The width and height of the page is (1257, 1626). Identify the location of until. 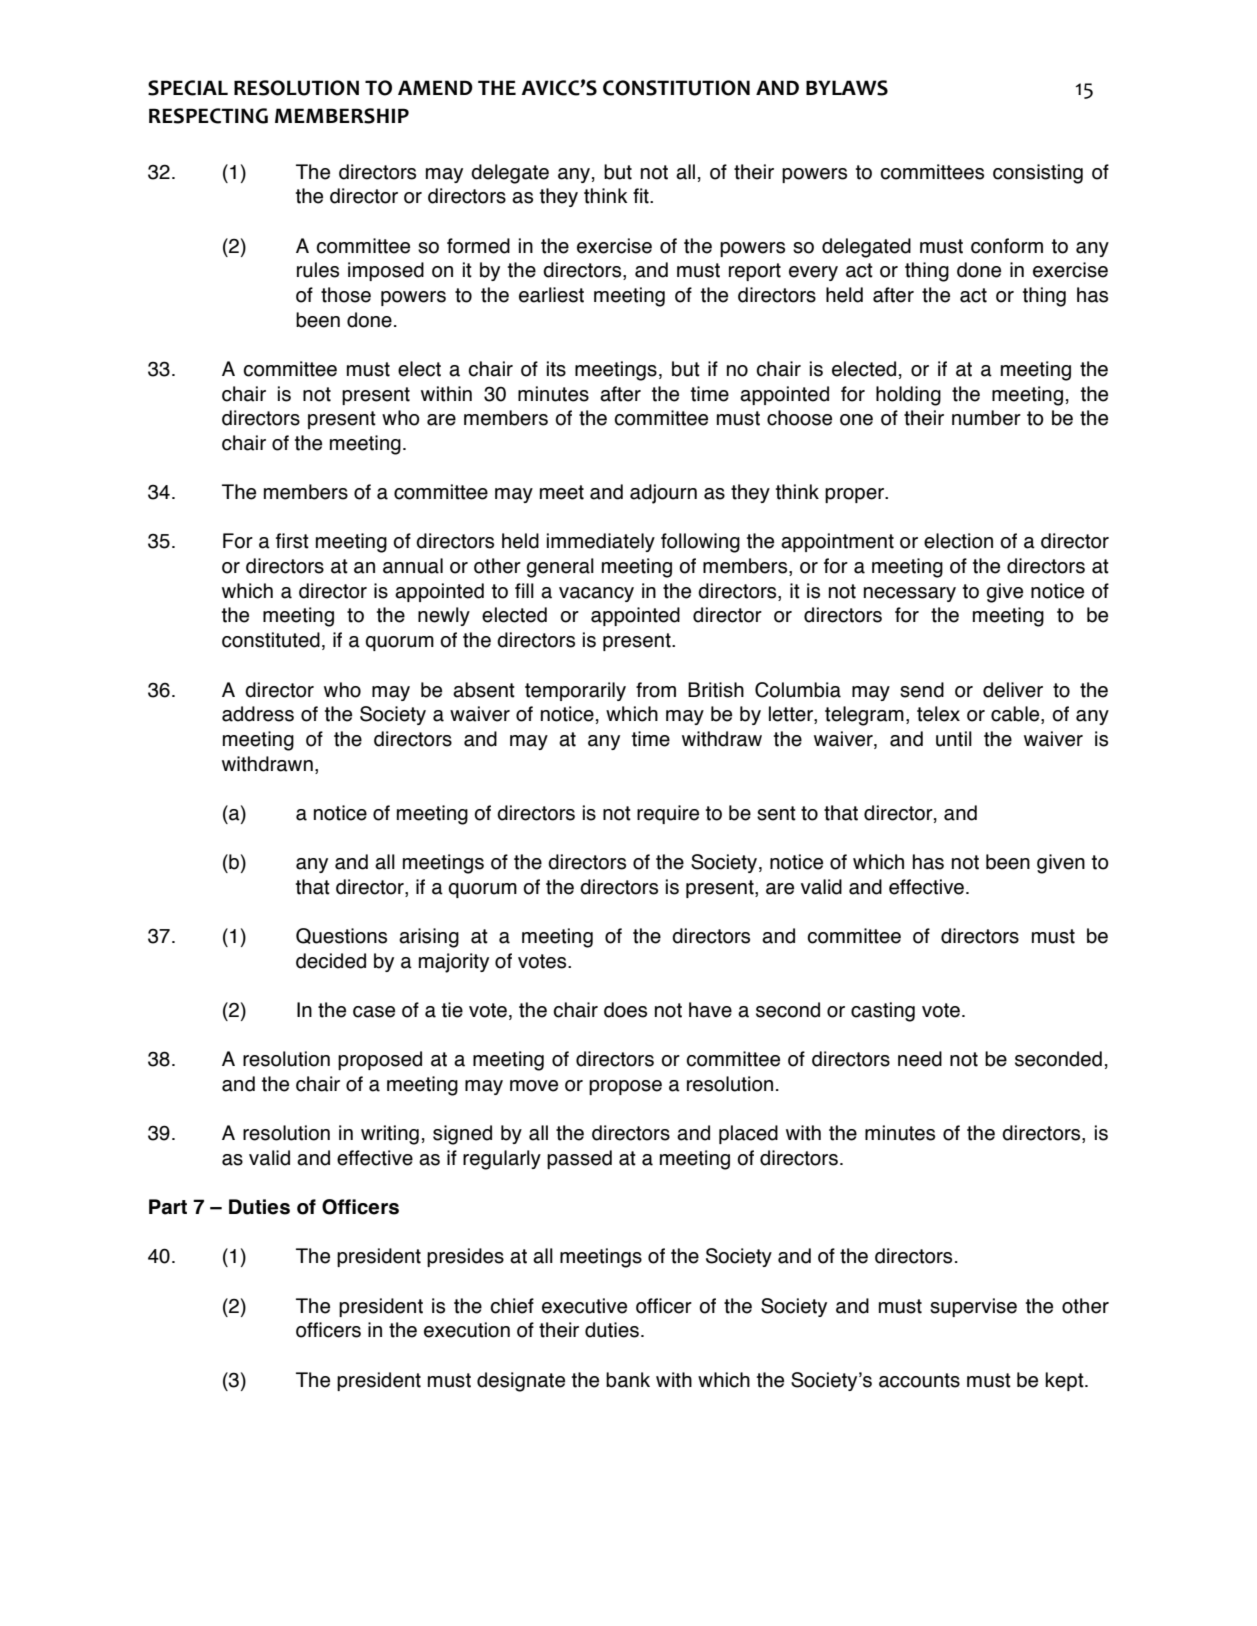
(954, 739).
